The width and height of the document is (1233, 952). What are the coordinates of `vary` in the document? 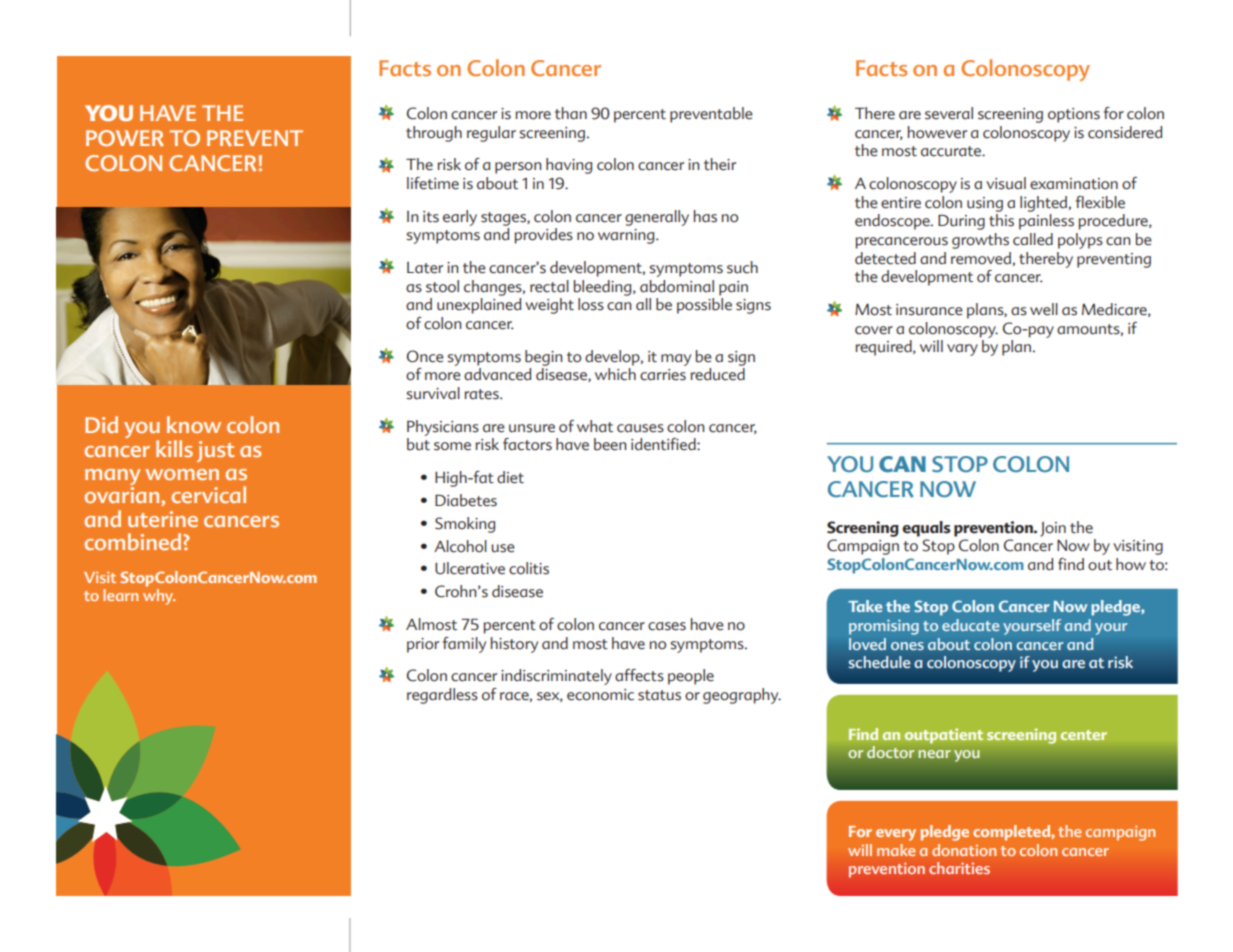 It's located at (962, 350).
